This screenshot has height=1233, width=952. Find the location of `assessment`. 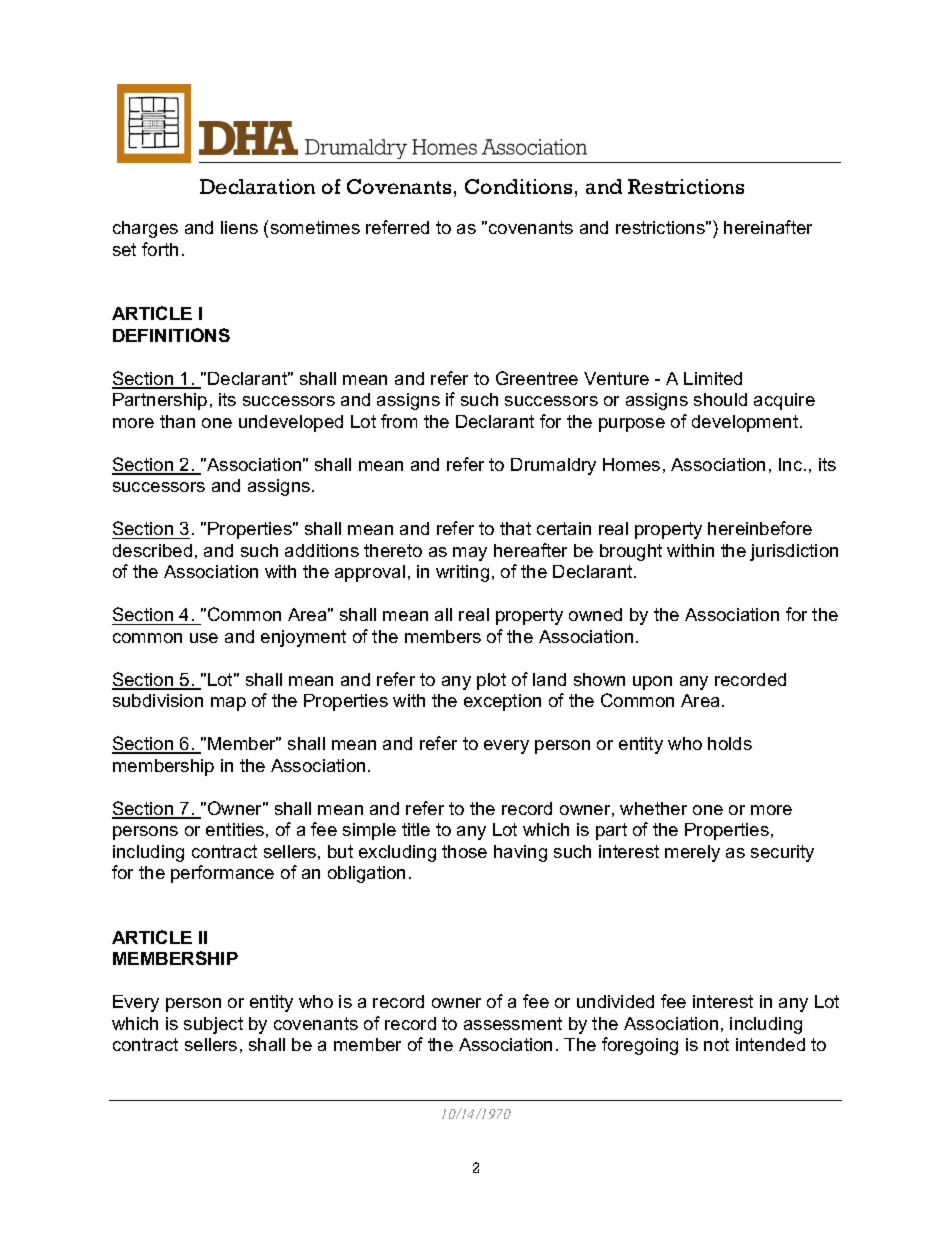

assessment is located at coordinates (513, 1023).
